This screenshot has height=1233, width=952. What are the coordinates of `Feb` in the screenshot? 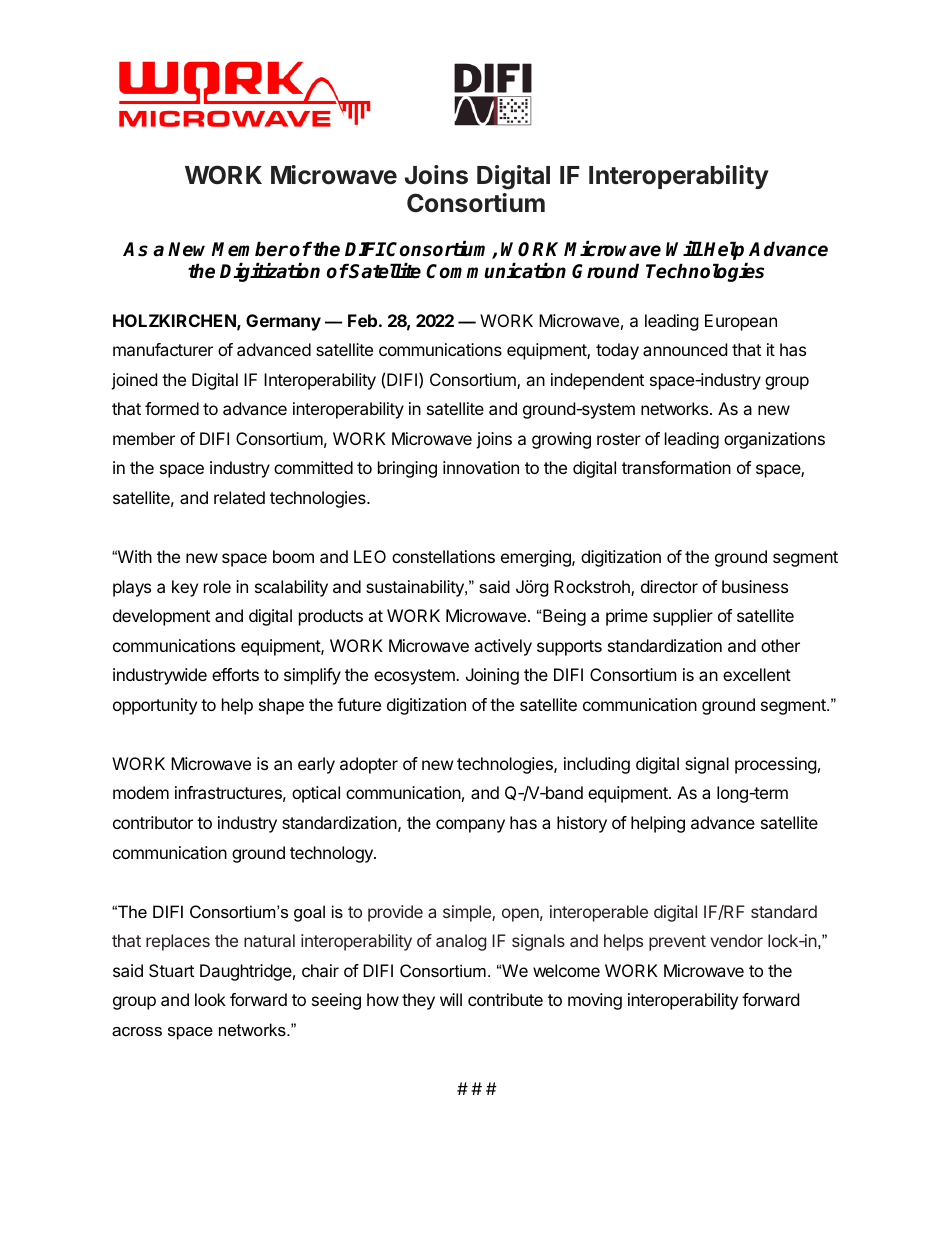 It's located at (362, 320).
